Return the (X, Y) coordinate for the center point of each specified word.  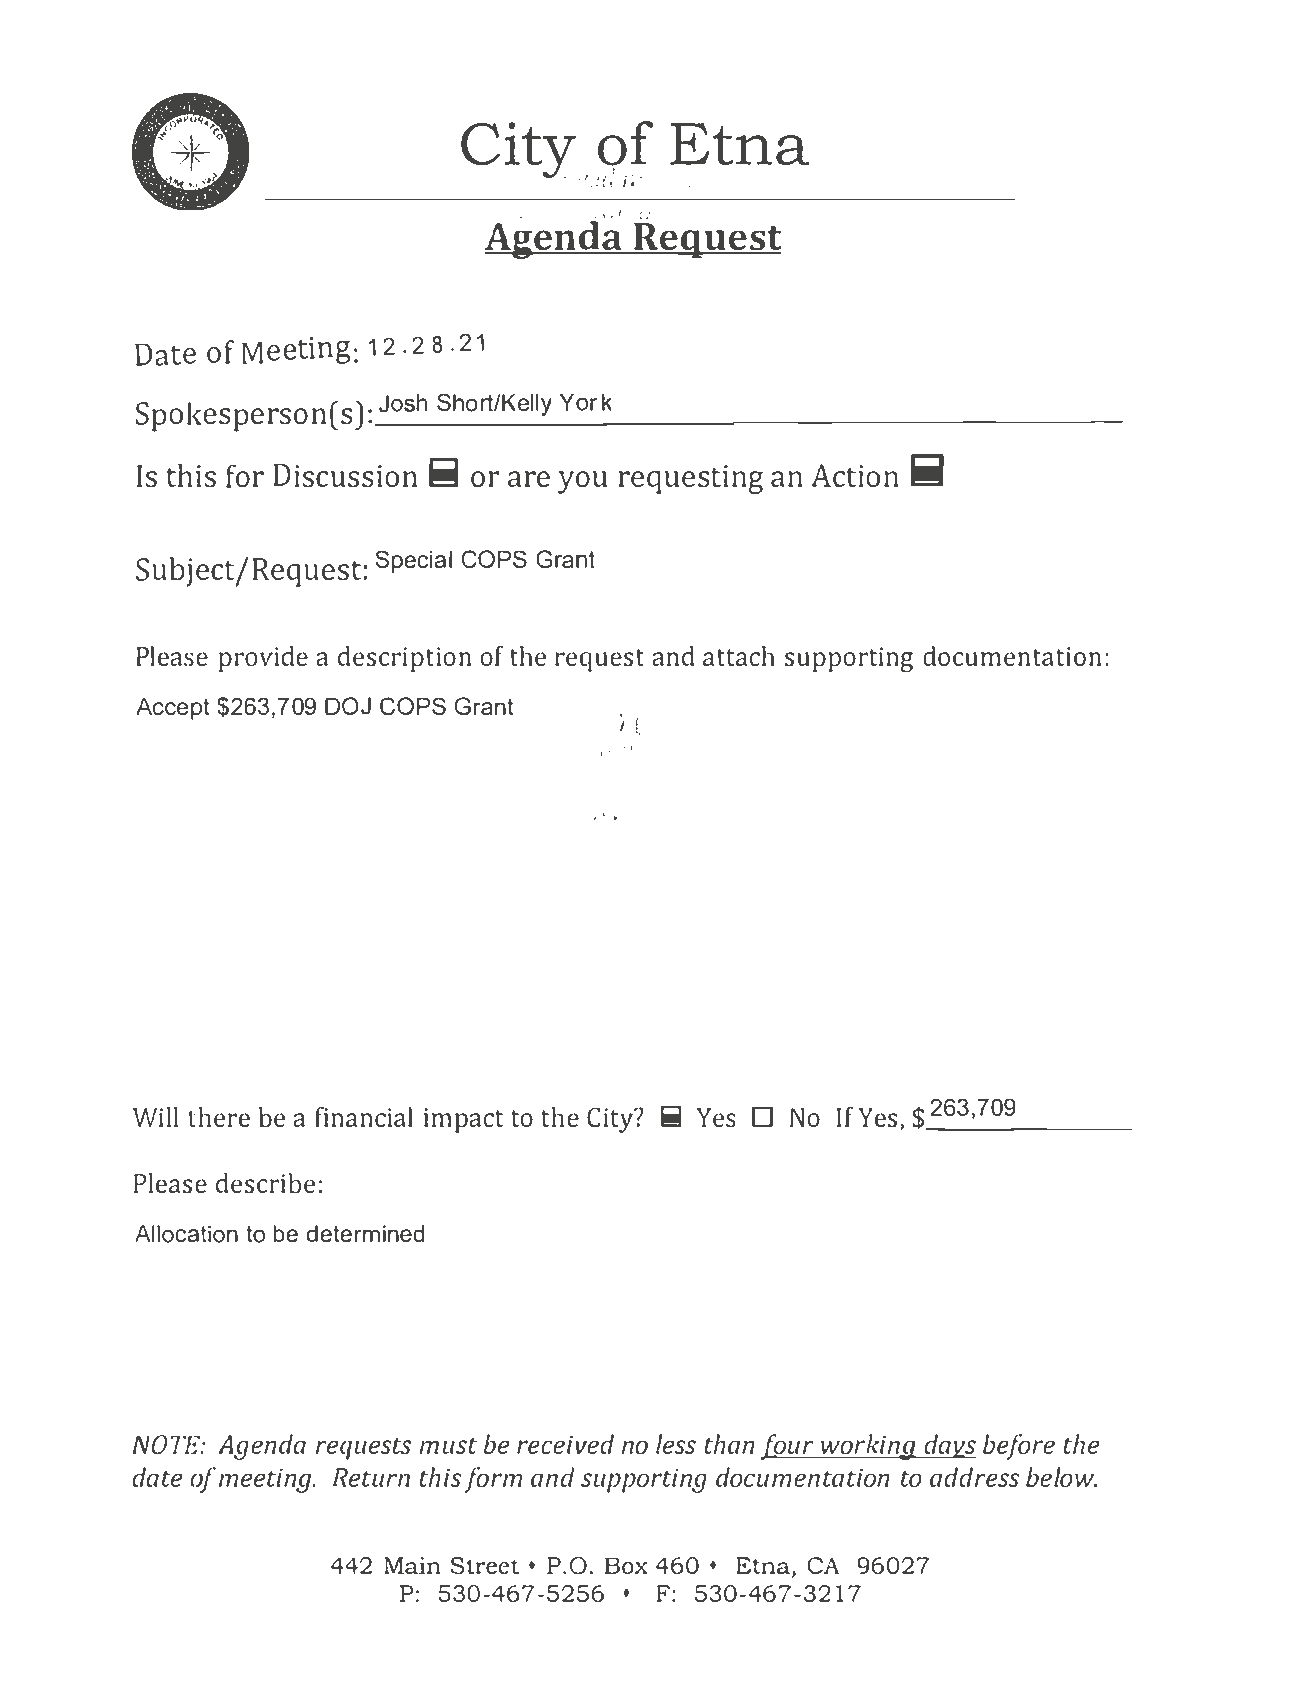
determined (365, 1234)
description (404, 659)
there (219, 1117)
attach (739, 656)
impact (463, 1120)
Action (855, 475)
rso (288, 416)
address (975, 1477)
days (949, 1446)
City (611, 1120)
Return (371, 1477)
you (582, 482)
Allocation (186, 1234)
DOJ (348, 706)
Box (626, 1565)
